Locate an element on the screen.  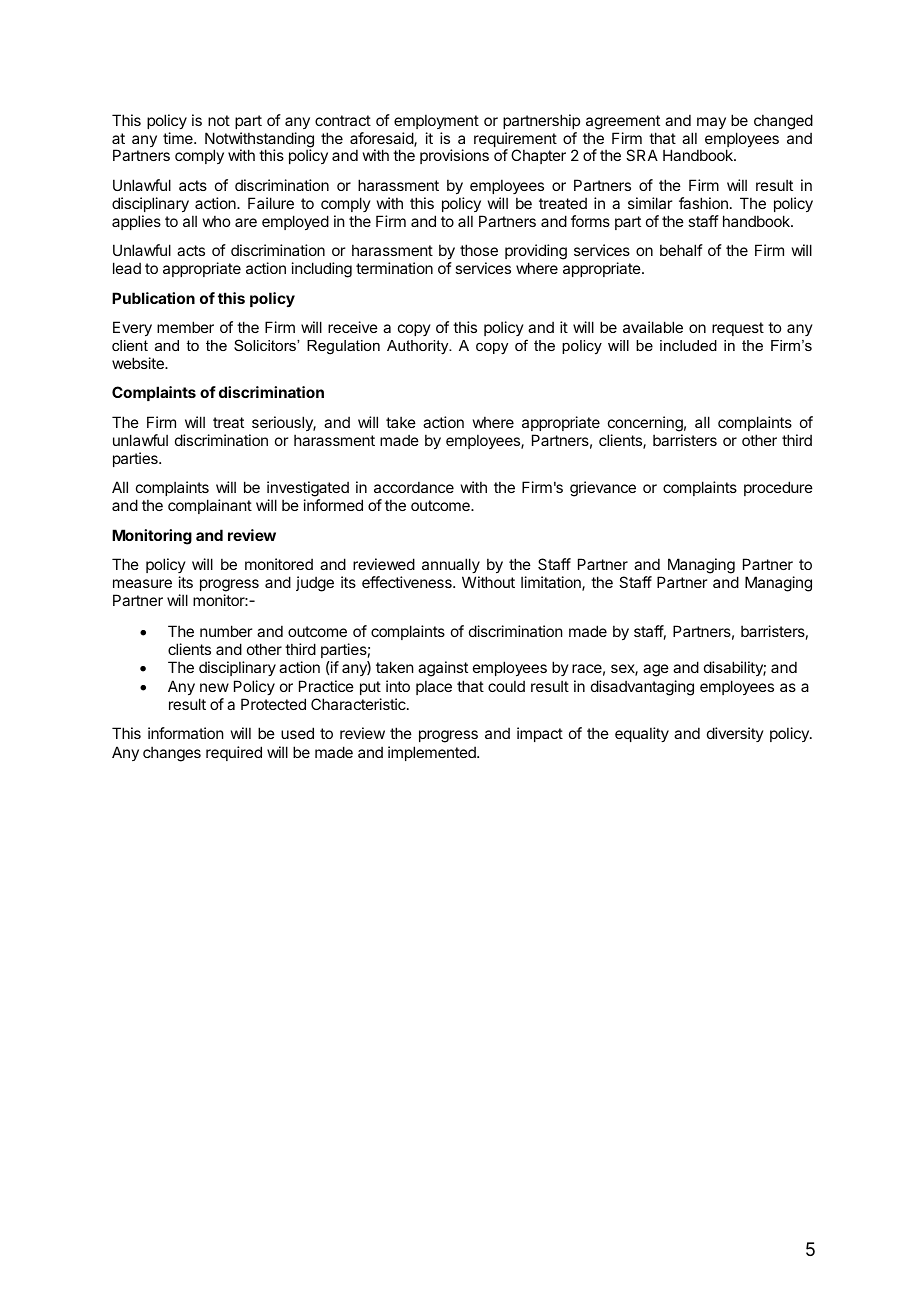
Authority is located at coordinates (419, 347).
